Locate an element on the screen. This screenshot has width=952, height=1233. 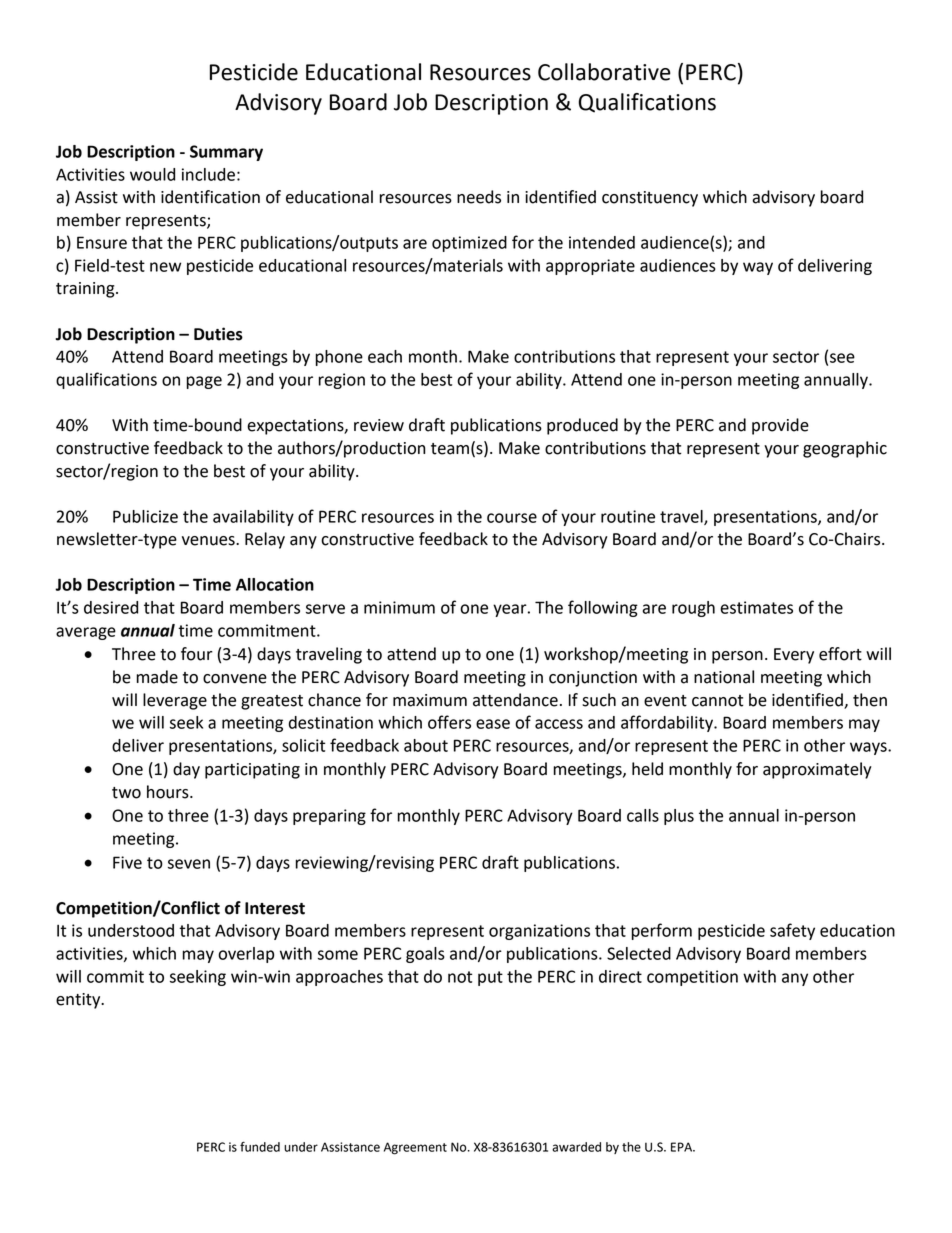
Collaborative is located at coordinates (604, 72).
